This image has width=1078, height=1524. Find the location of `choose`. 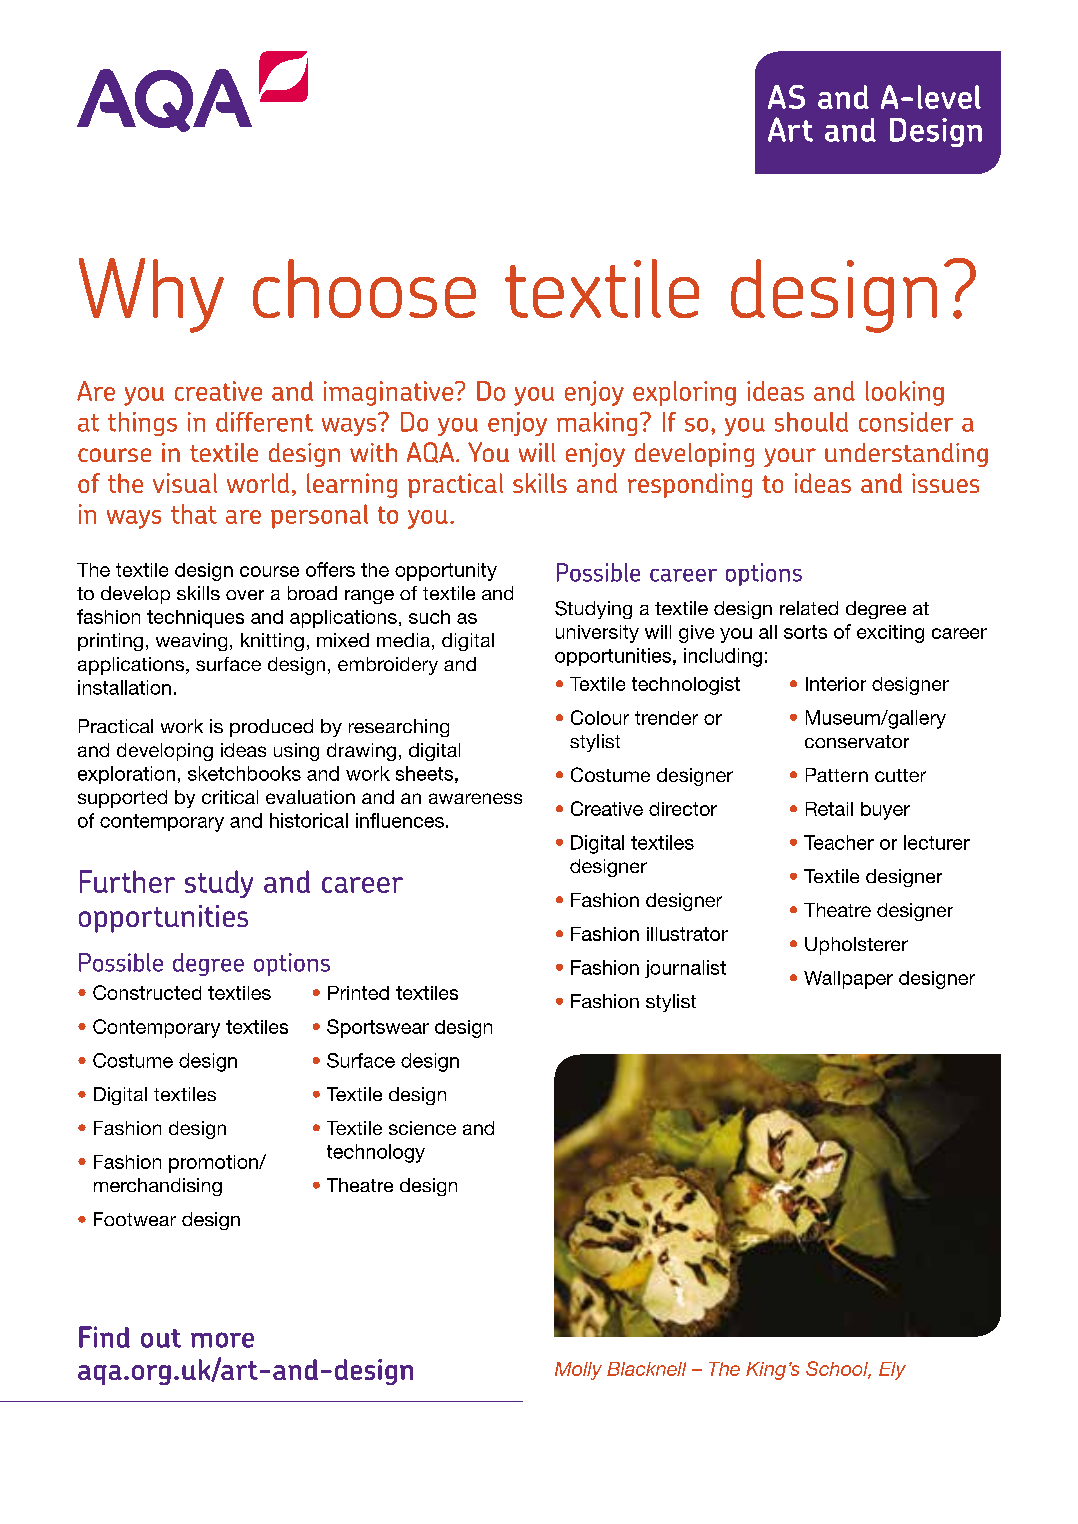

choose is located at coordinates (364, 288).
